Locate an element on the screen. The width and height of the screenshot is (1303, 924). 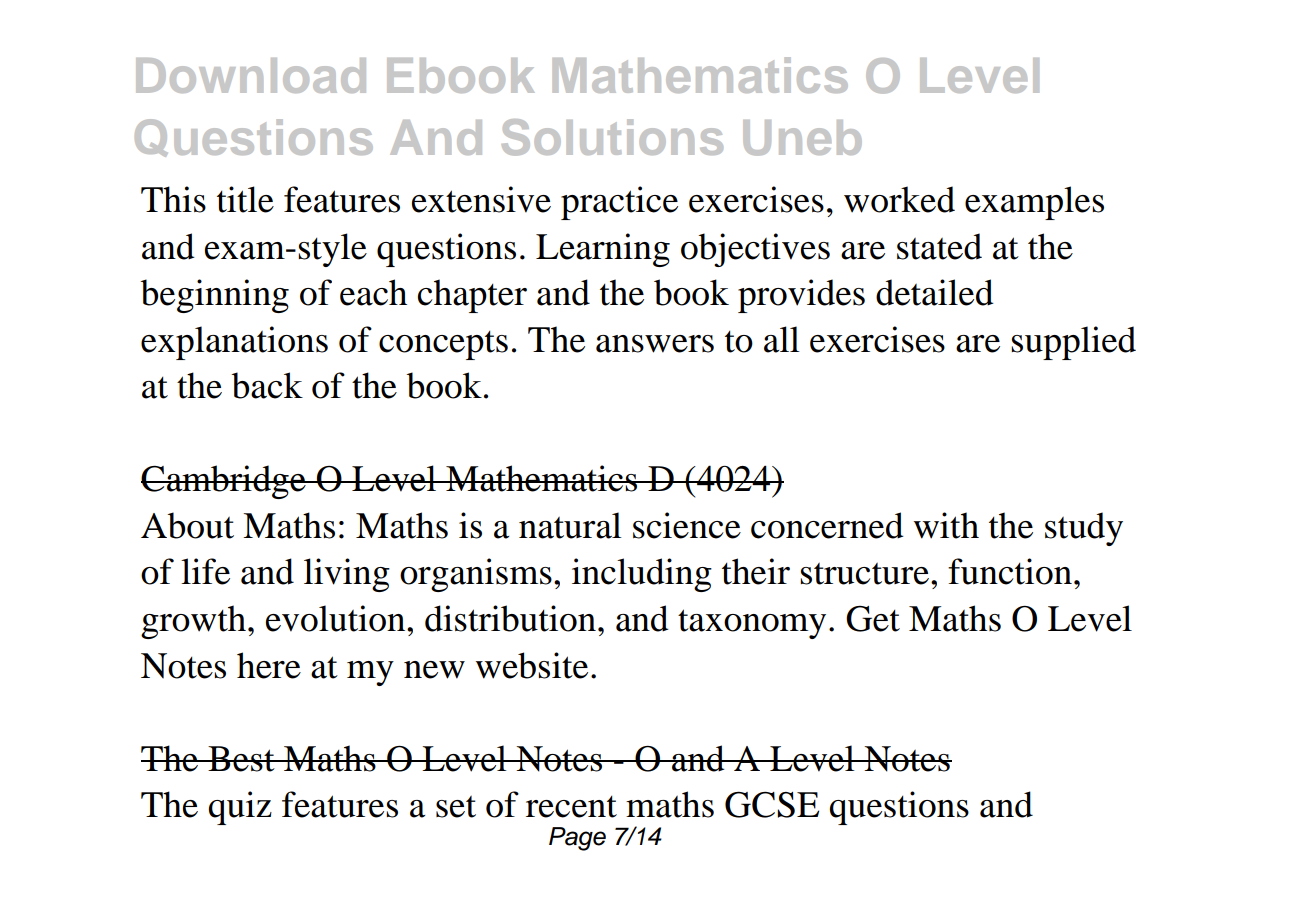
GCSE is located at coordinates (772, 805).
